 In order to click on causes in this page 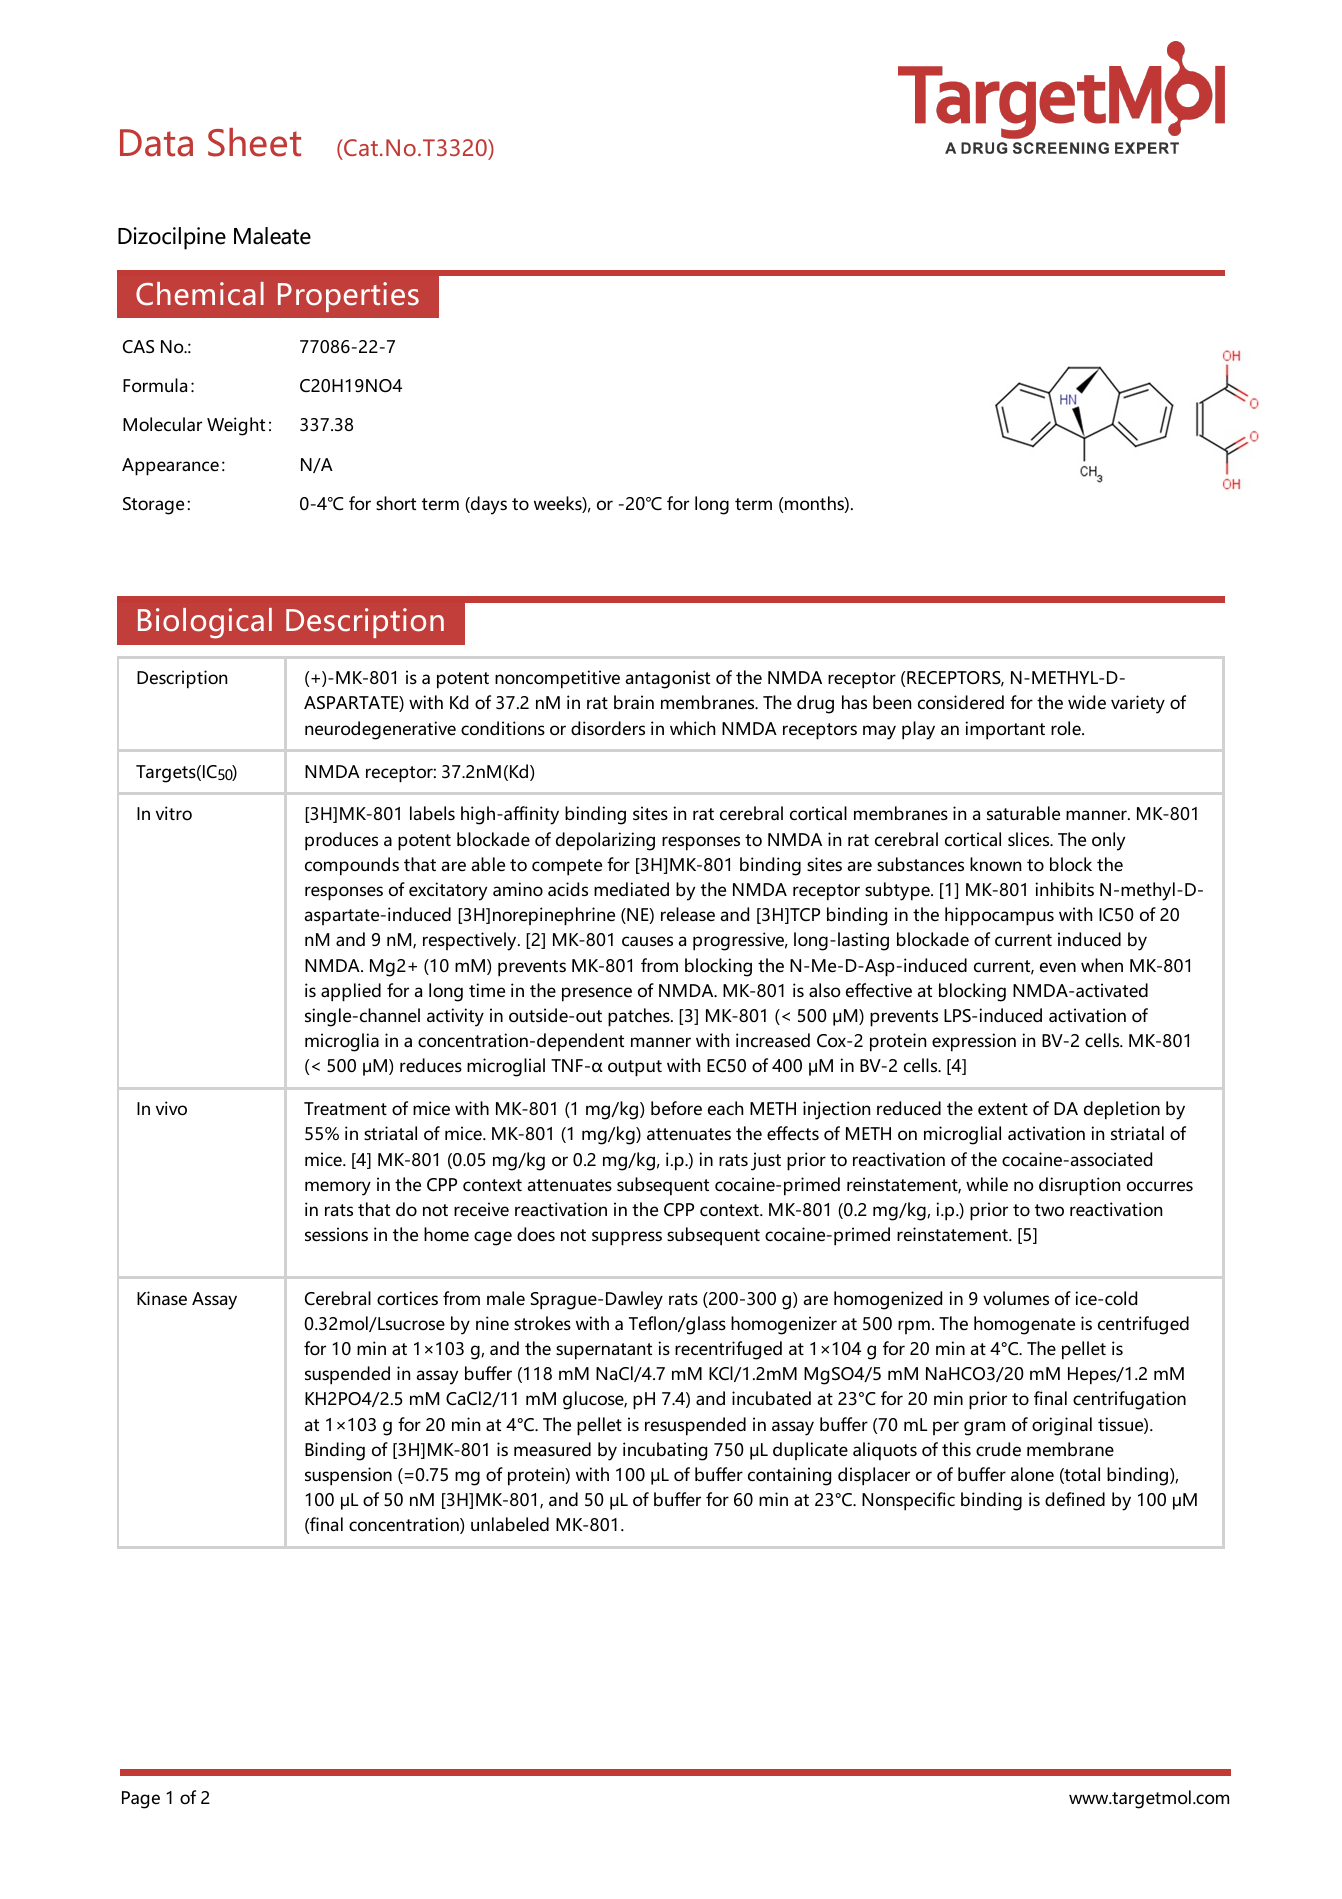, I will do `click(647, 941)`.
